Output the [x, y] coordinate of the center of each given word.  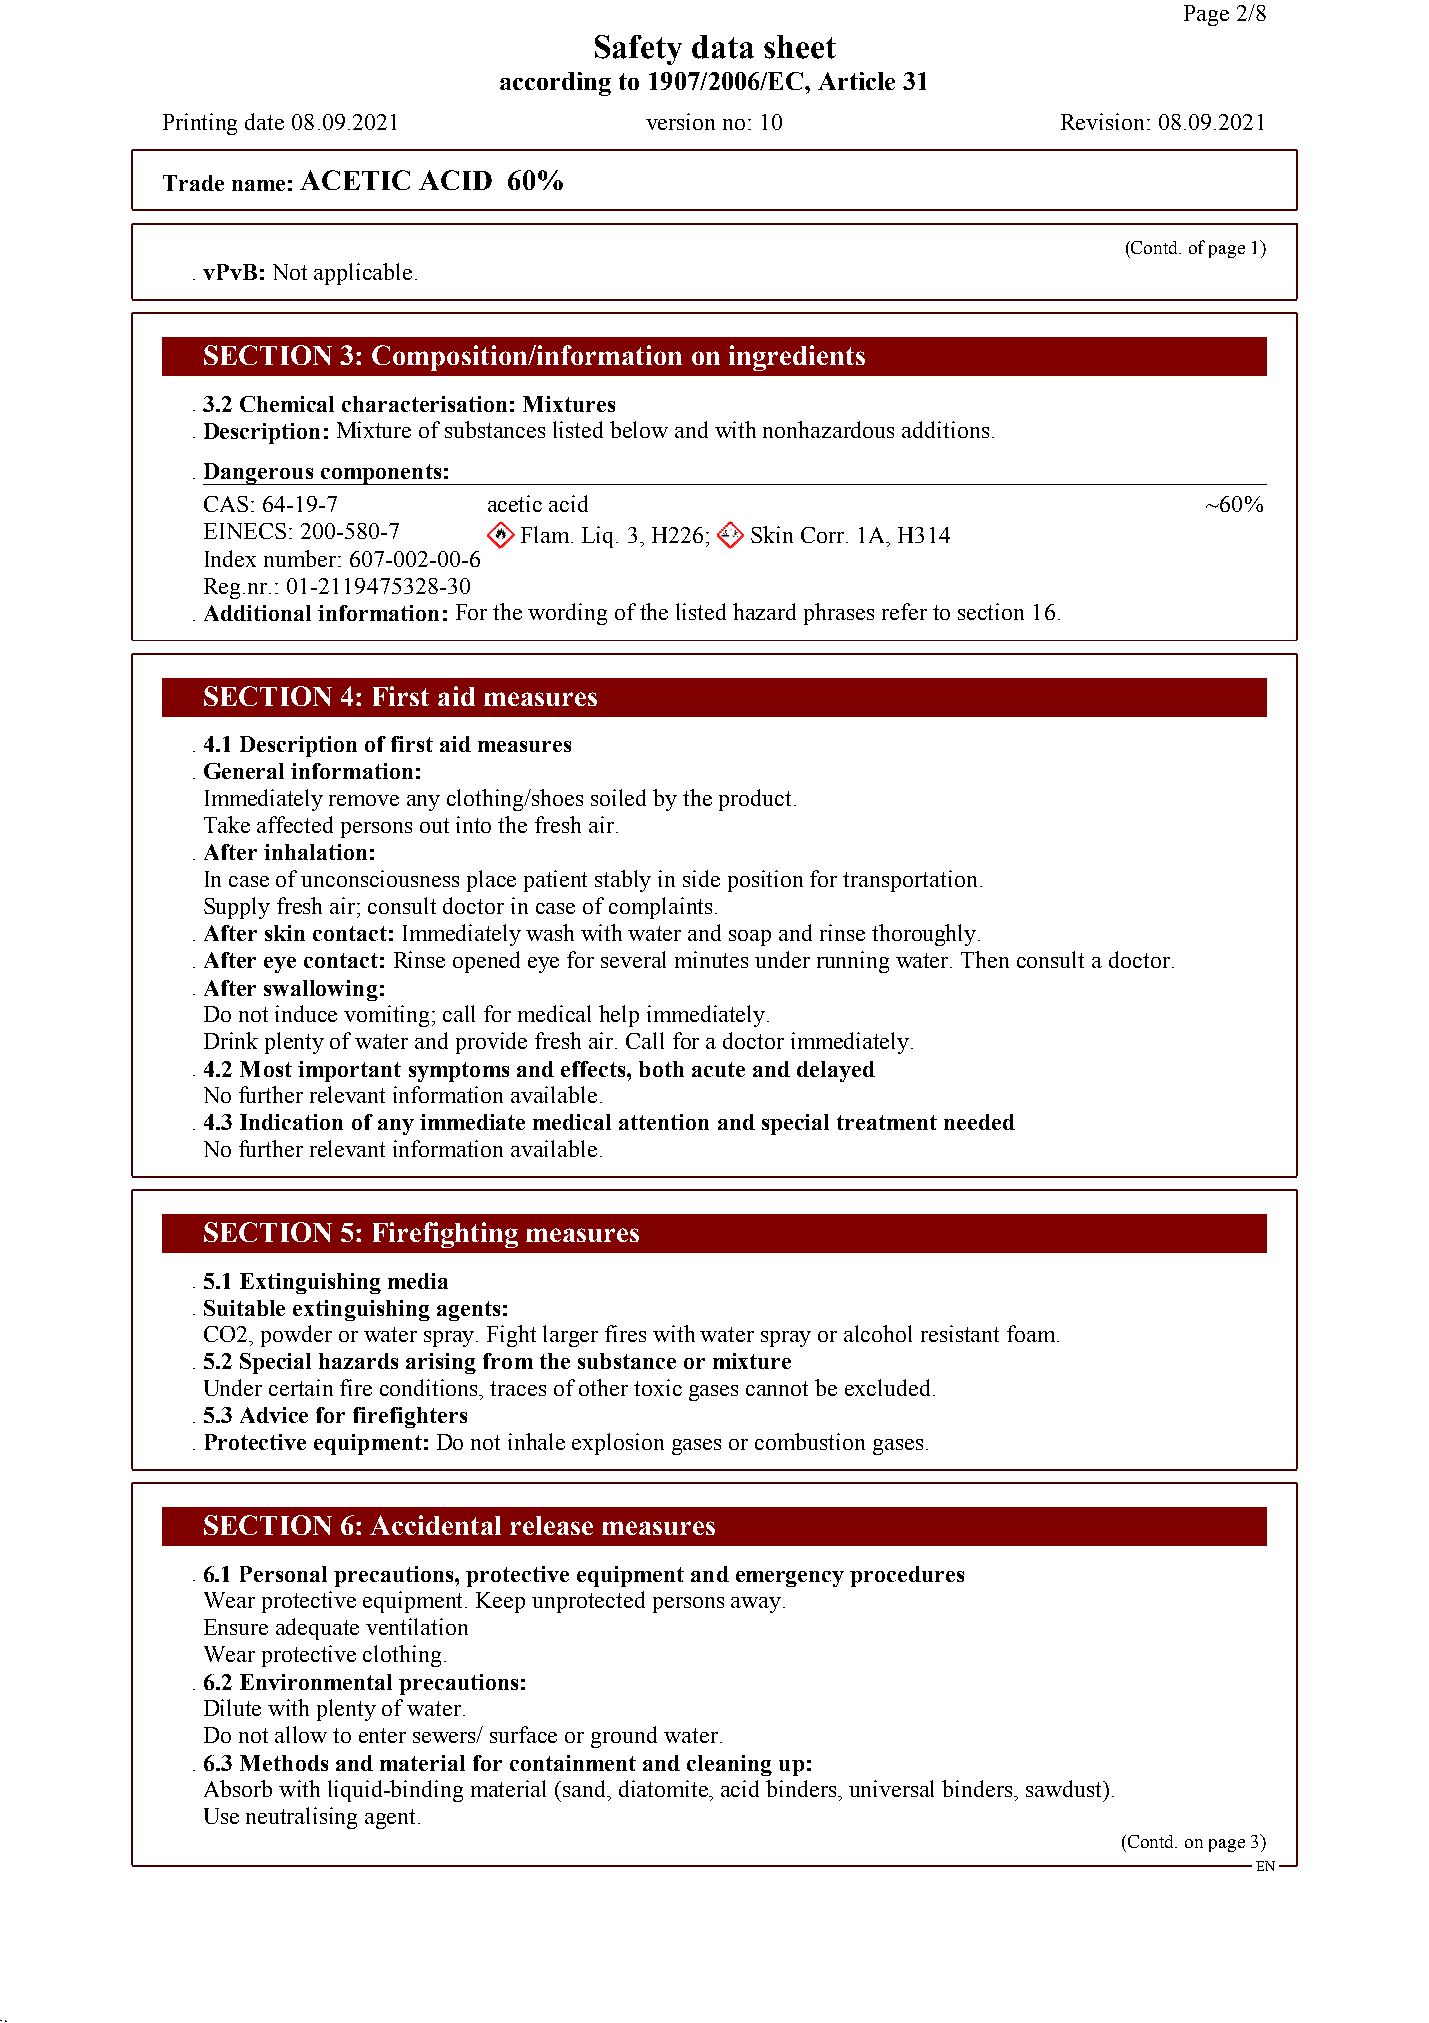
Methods [284, 1763]
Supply [237, 908]
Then [985, 959]
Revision [1104, 121]
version [680, 121]
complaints [660, 908]
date [264, 121]
